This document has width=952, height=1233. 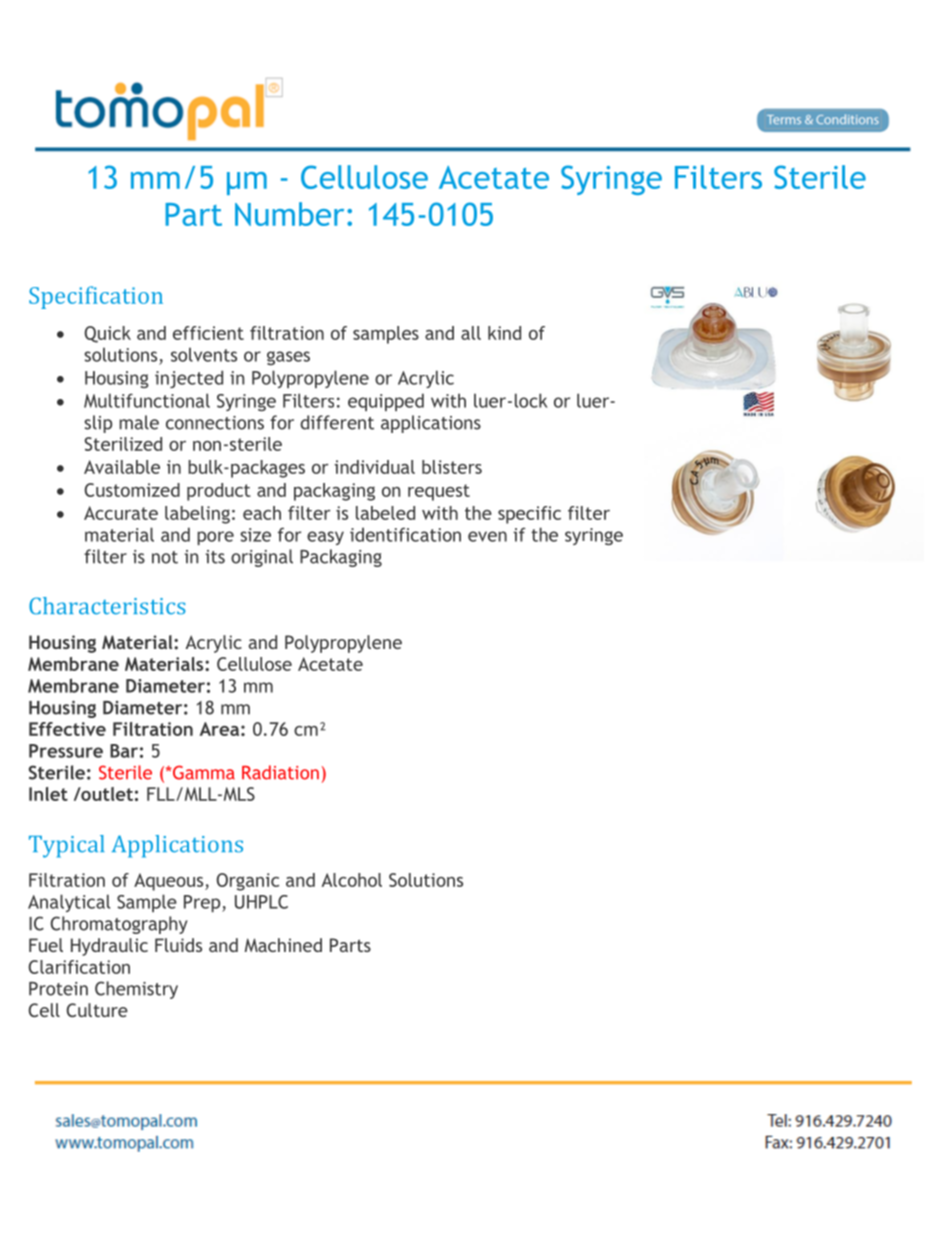 What do you see at coordinates (123, 444) in the document?
I see `Sterilized` at bounding box center [123, 444].
